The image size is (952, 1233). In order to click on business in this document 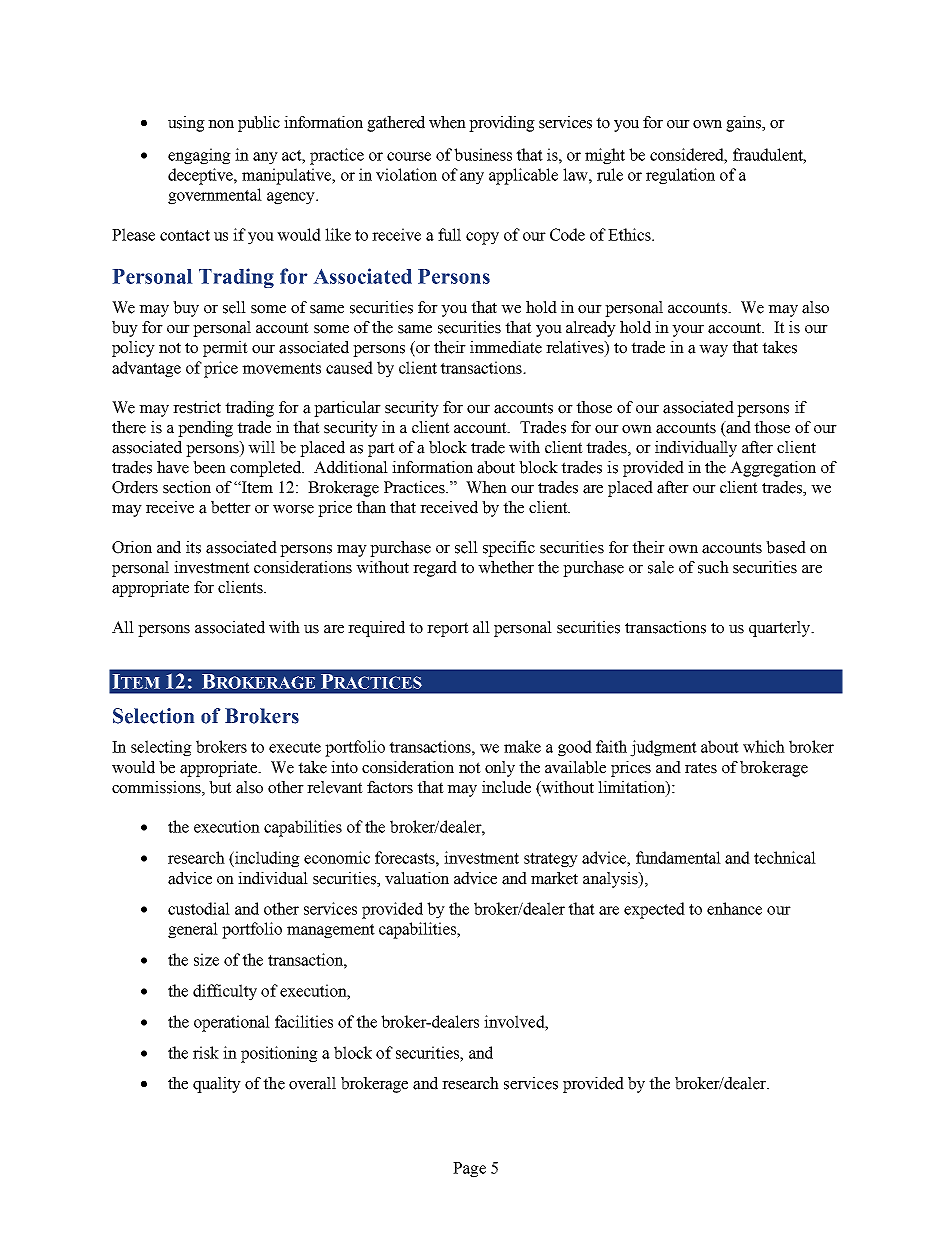, I will do `click(483, 154)`.
